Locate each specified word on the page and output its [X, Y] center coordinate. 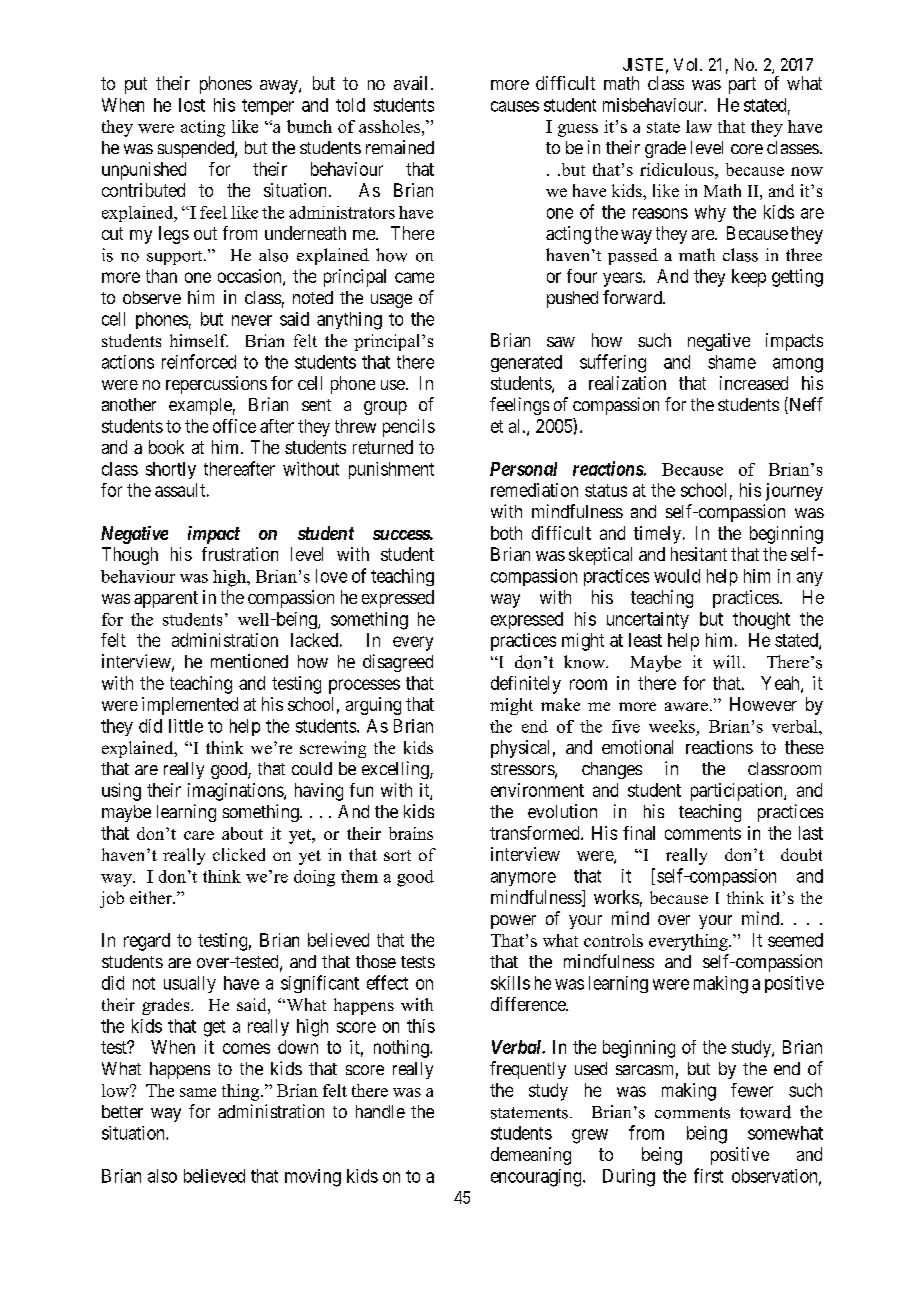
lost [192, 105]
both [506, 533]
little [186, 726]
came [414, 277]
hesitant [699, 554]
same [198, 1092]
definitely [526, 685]
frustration [240, 554]
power [513, 922]
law [699, 126]
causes [515, 106]
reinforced [199, 361]
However [763, 704]
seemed [795, 940]
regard [147, 942]
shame [732, 362]
